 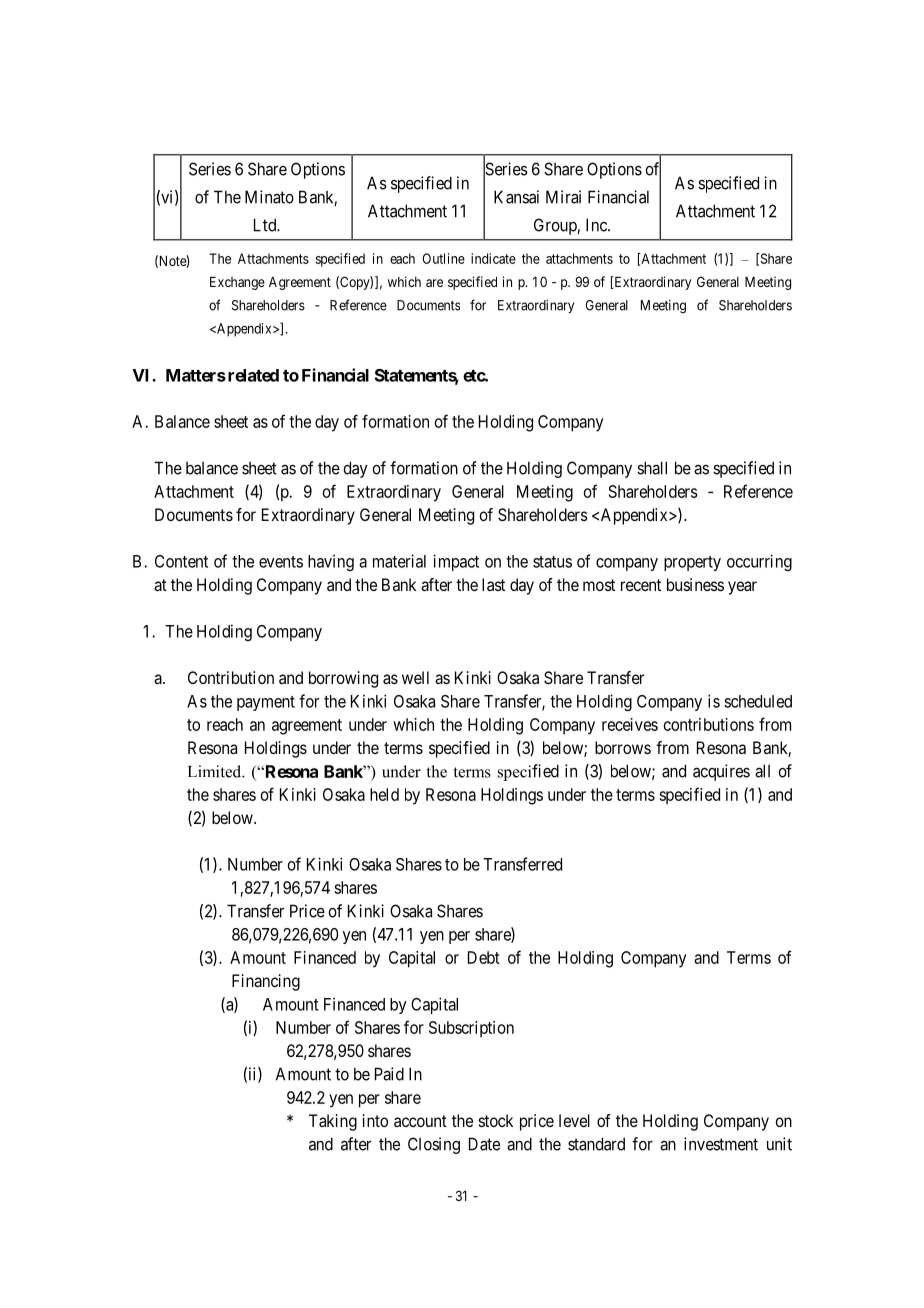 What do you see at coordinates (493, 258) in the screenshot?
I see `indicate` at bounding box center [493, 258].
